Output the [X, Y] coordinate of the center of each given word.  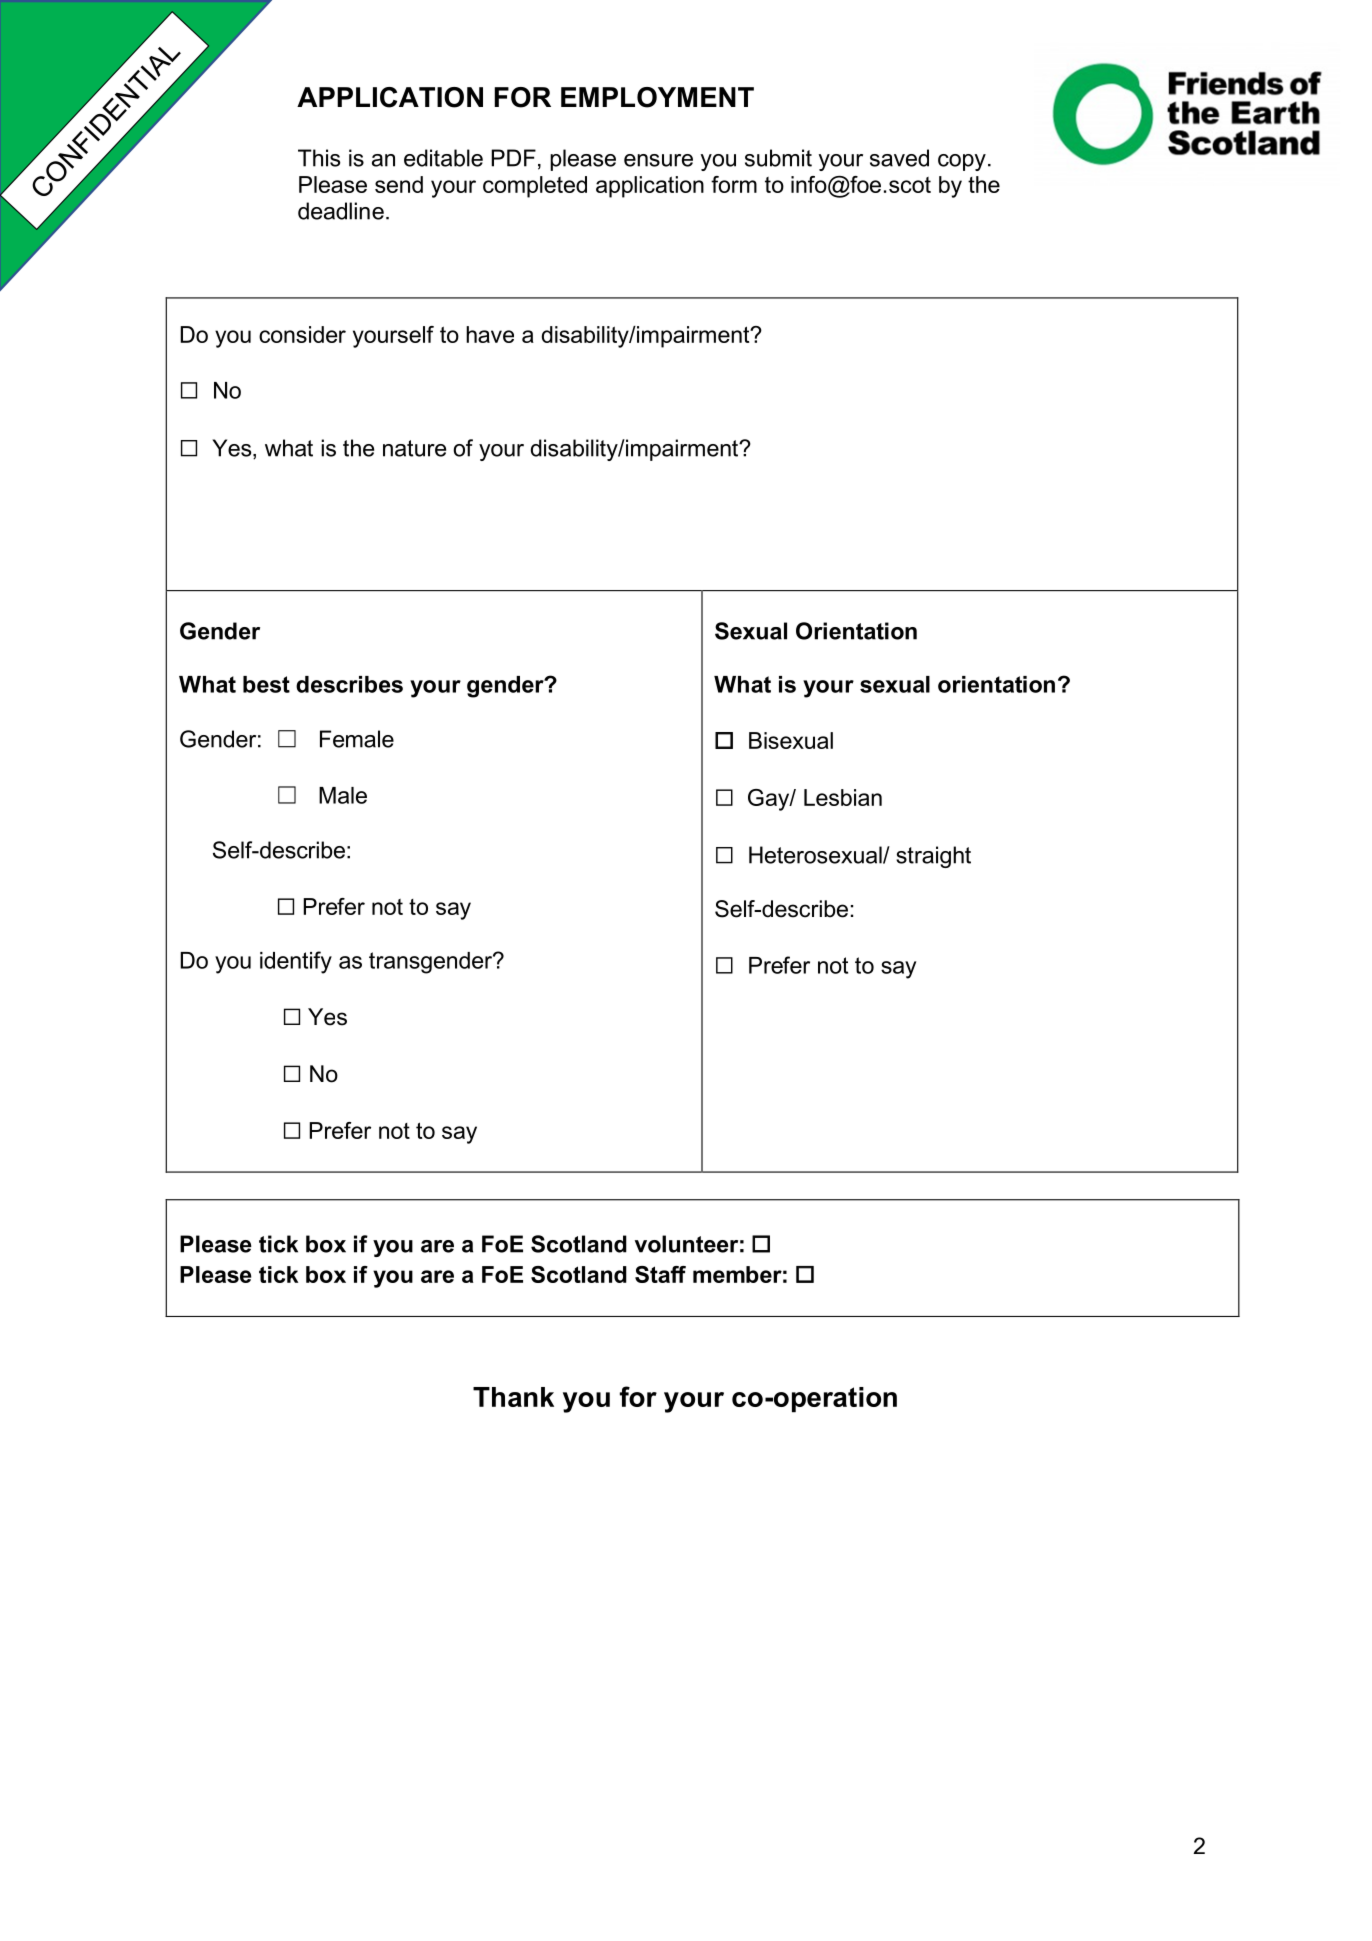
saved [899, 158]
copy [962, 162]
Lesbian [843, 797]
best [266, 684]
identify [296, 962]
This [319, 158]
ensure [658, 160]
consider [302, 334]
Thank [513, 1397]
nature [414, 448]
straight [933, 857]
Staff [660, 1274]
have [490, 334]
